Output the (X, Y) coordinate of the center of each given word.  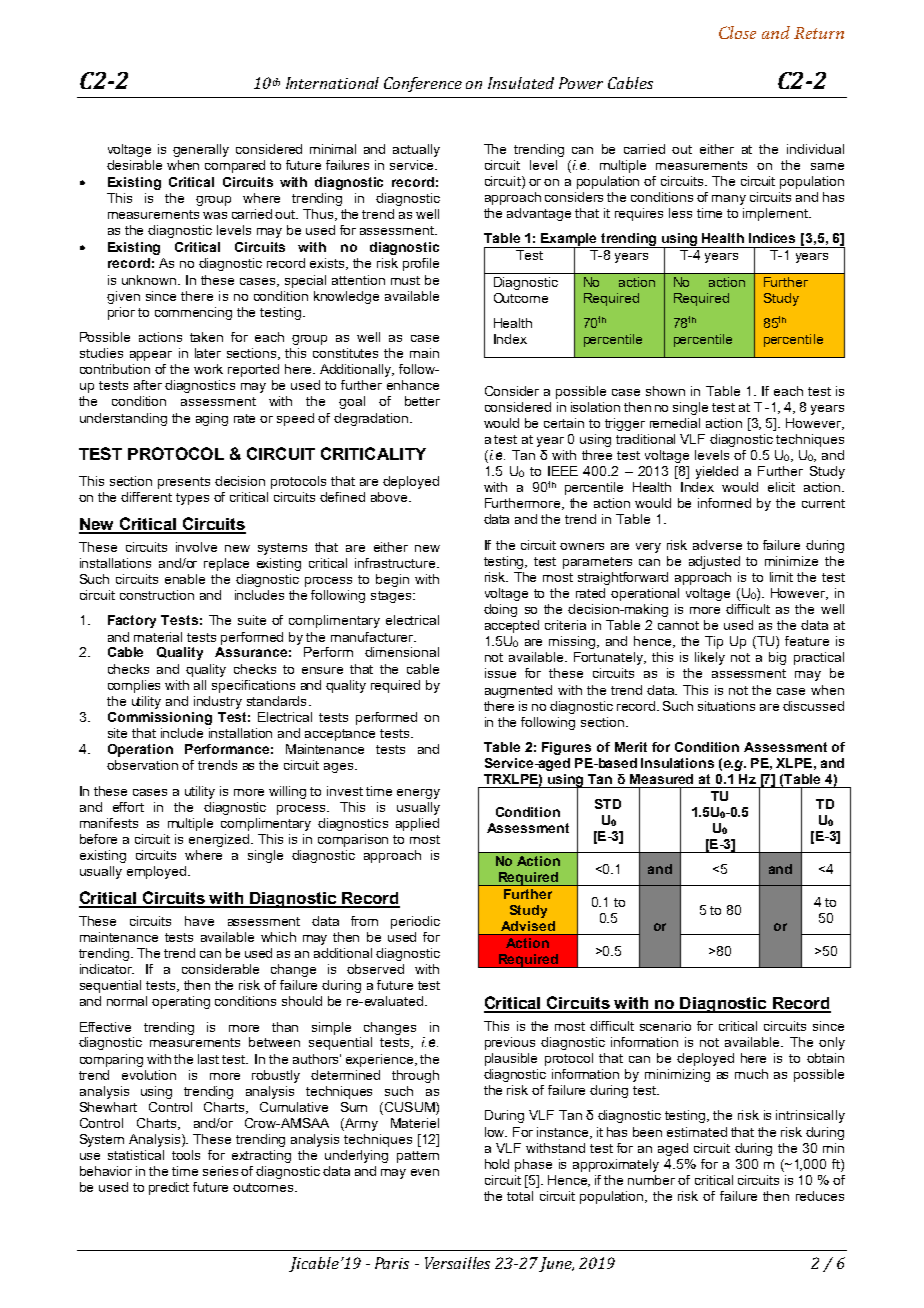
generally (201, 150)
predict (169, 1188)
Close (737, 32)
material (158, 637)
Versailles (457, 1263)
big (777, 658)
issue (500, 673)
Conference (423, 84)
